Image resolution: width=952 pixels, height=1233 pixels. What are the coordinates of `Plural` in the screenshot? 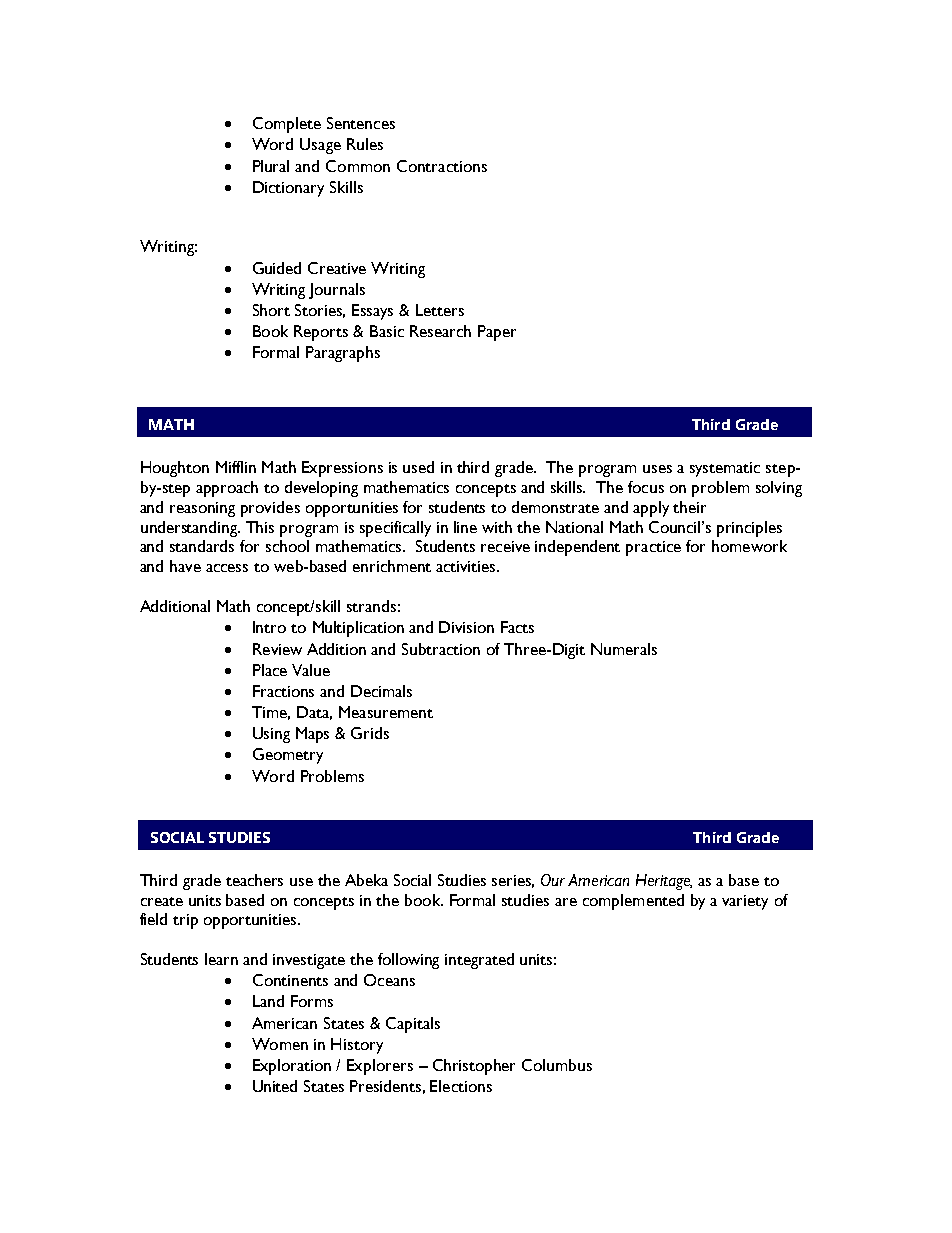 It's located at (271, 166).
